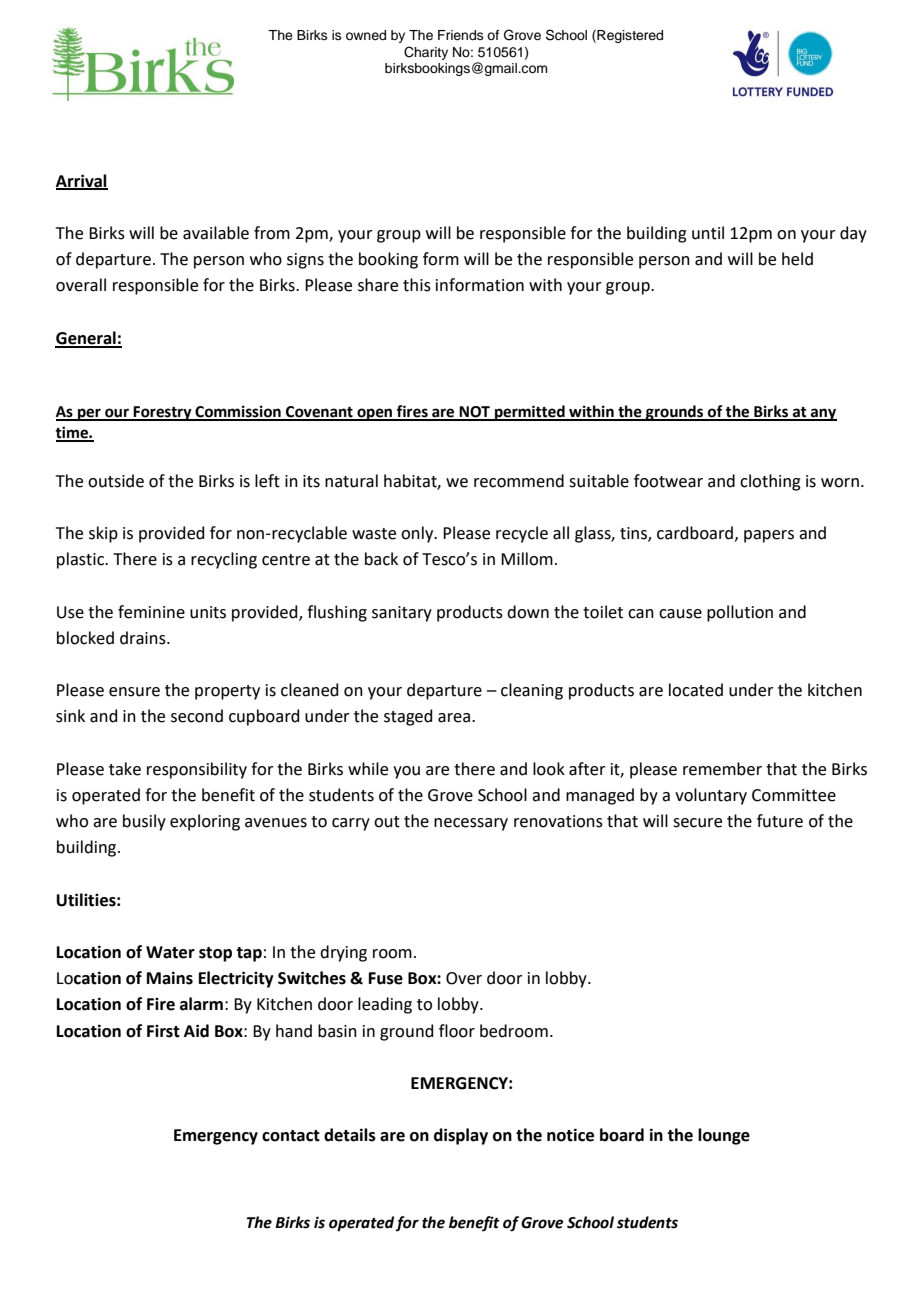  I want to click on Forestry, so click(163, 413).
